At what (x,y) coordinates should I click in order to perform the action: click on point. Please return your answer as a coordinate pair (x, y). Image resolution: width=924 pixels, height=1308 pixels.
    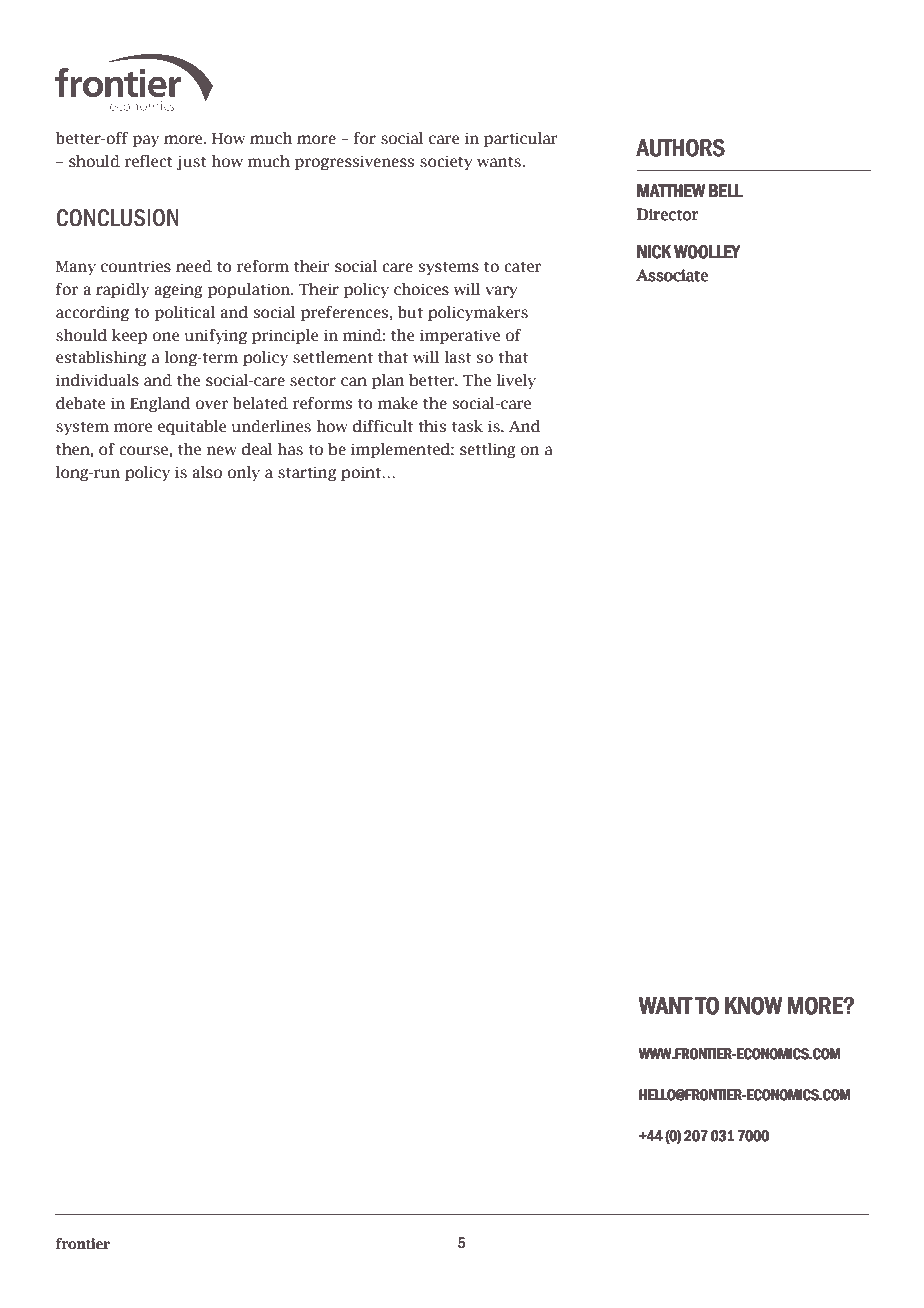
    Looking at the image, I should click on (362, 474).
